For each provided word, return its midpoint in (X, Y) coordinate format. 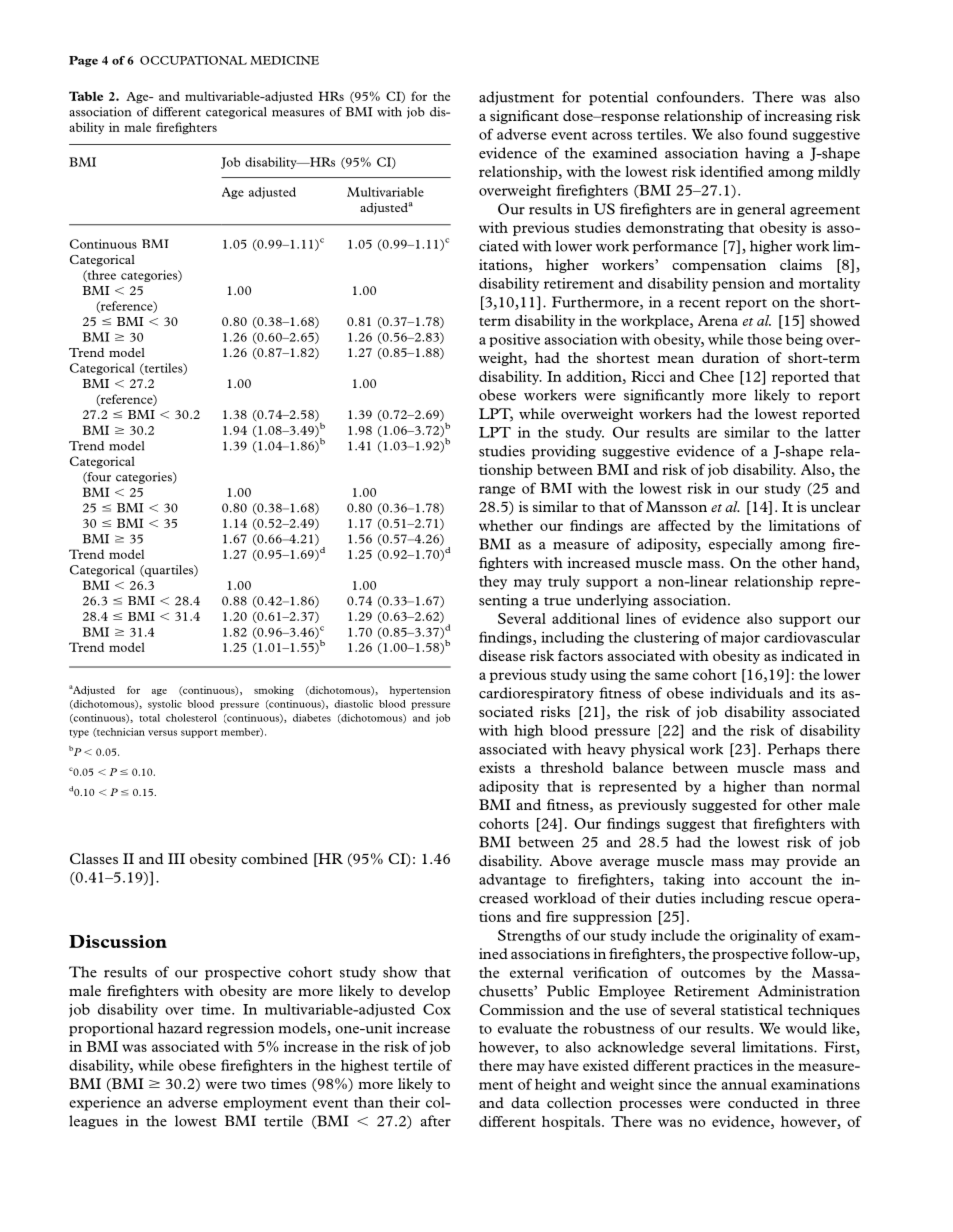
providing (564, 452)
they (493, 583)
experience (105, 1104)
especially (741, 545)
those (764, 339)
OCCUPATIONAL (193, 60)
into (727, 879)
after (435, 1121)
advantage (512, 881)
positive (514, 340)
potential (618, 98)
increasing (798, 117)
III (176, 858)
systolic (165, 705)
